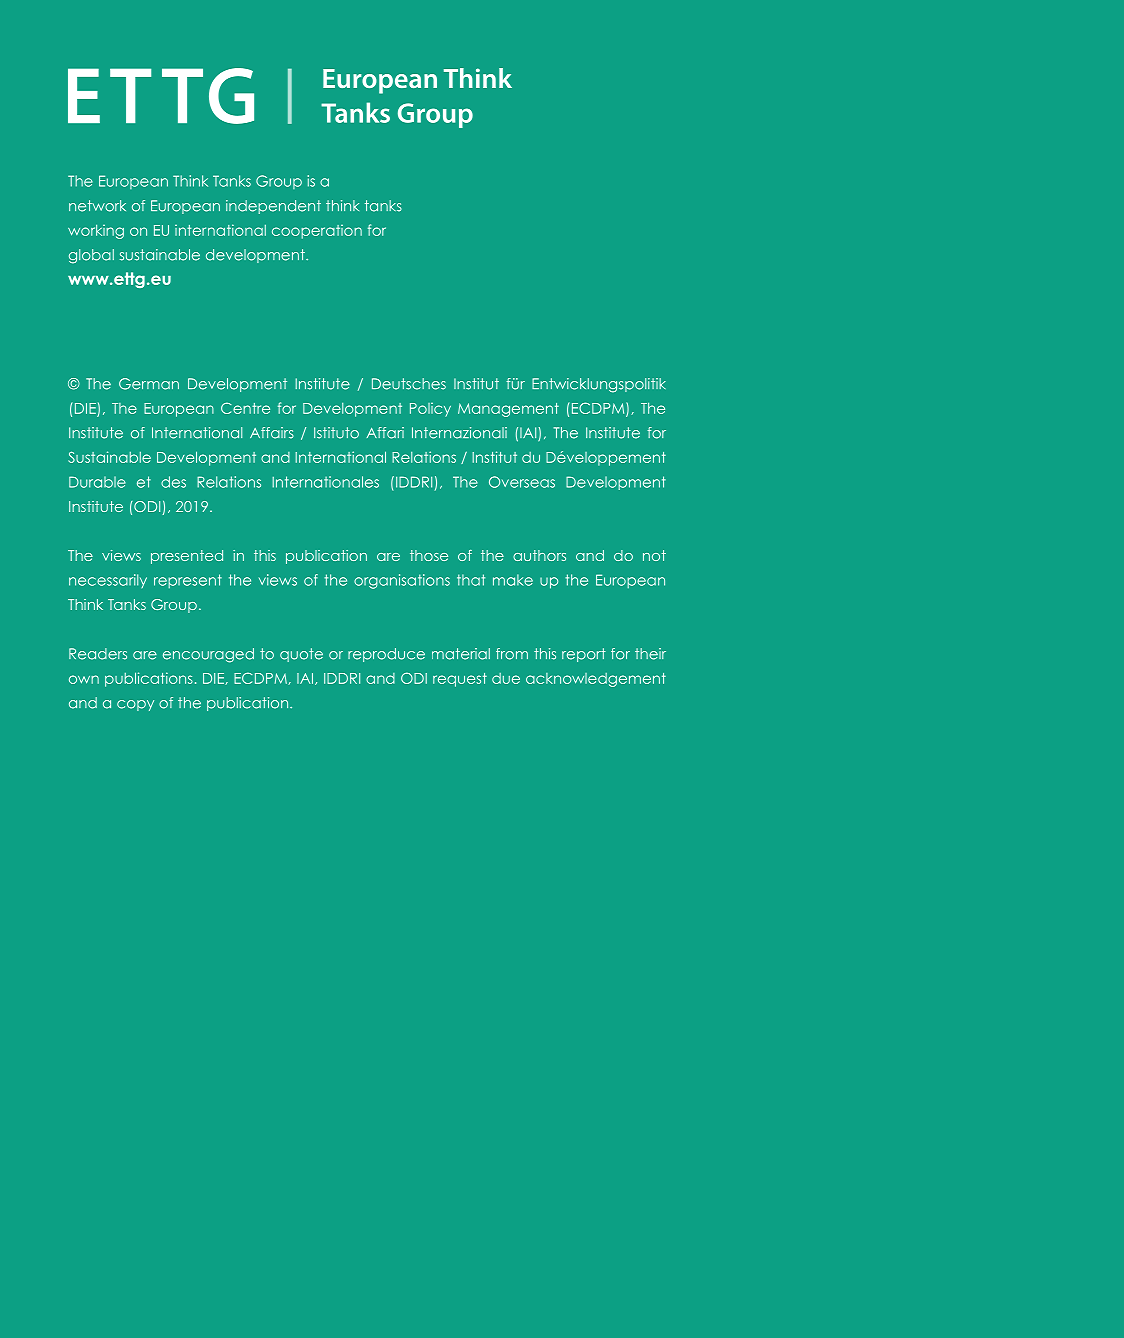 The width and height of the image is (1124, 1338). I want to click on Overseas, so click(522, 482).
